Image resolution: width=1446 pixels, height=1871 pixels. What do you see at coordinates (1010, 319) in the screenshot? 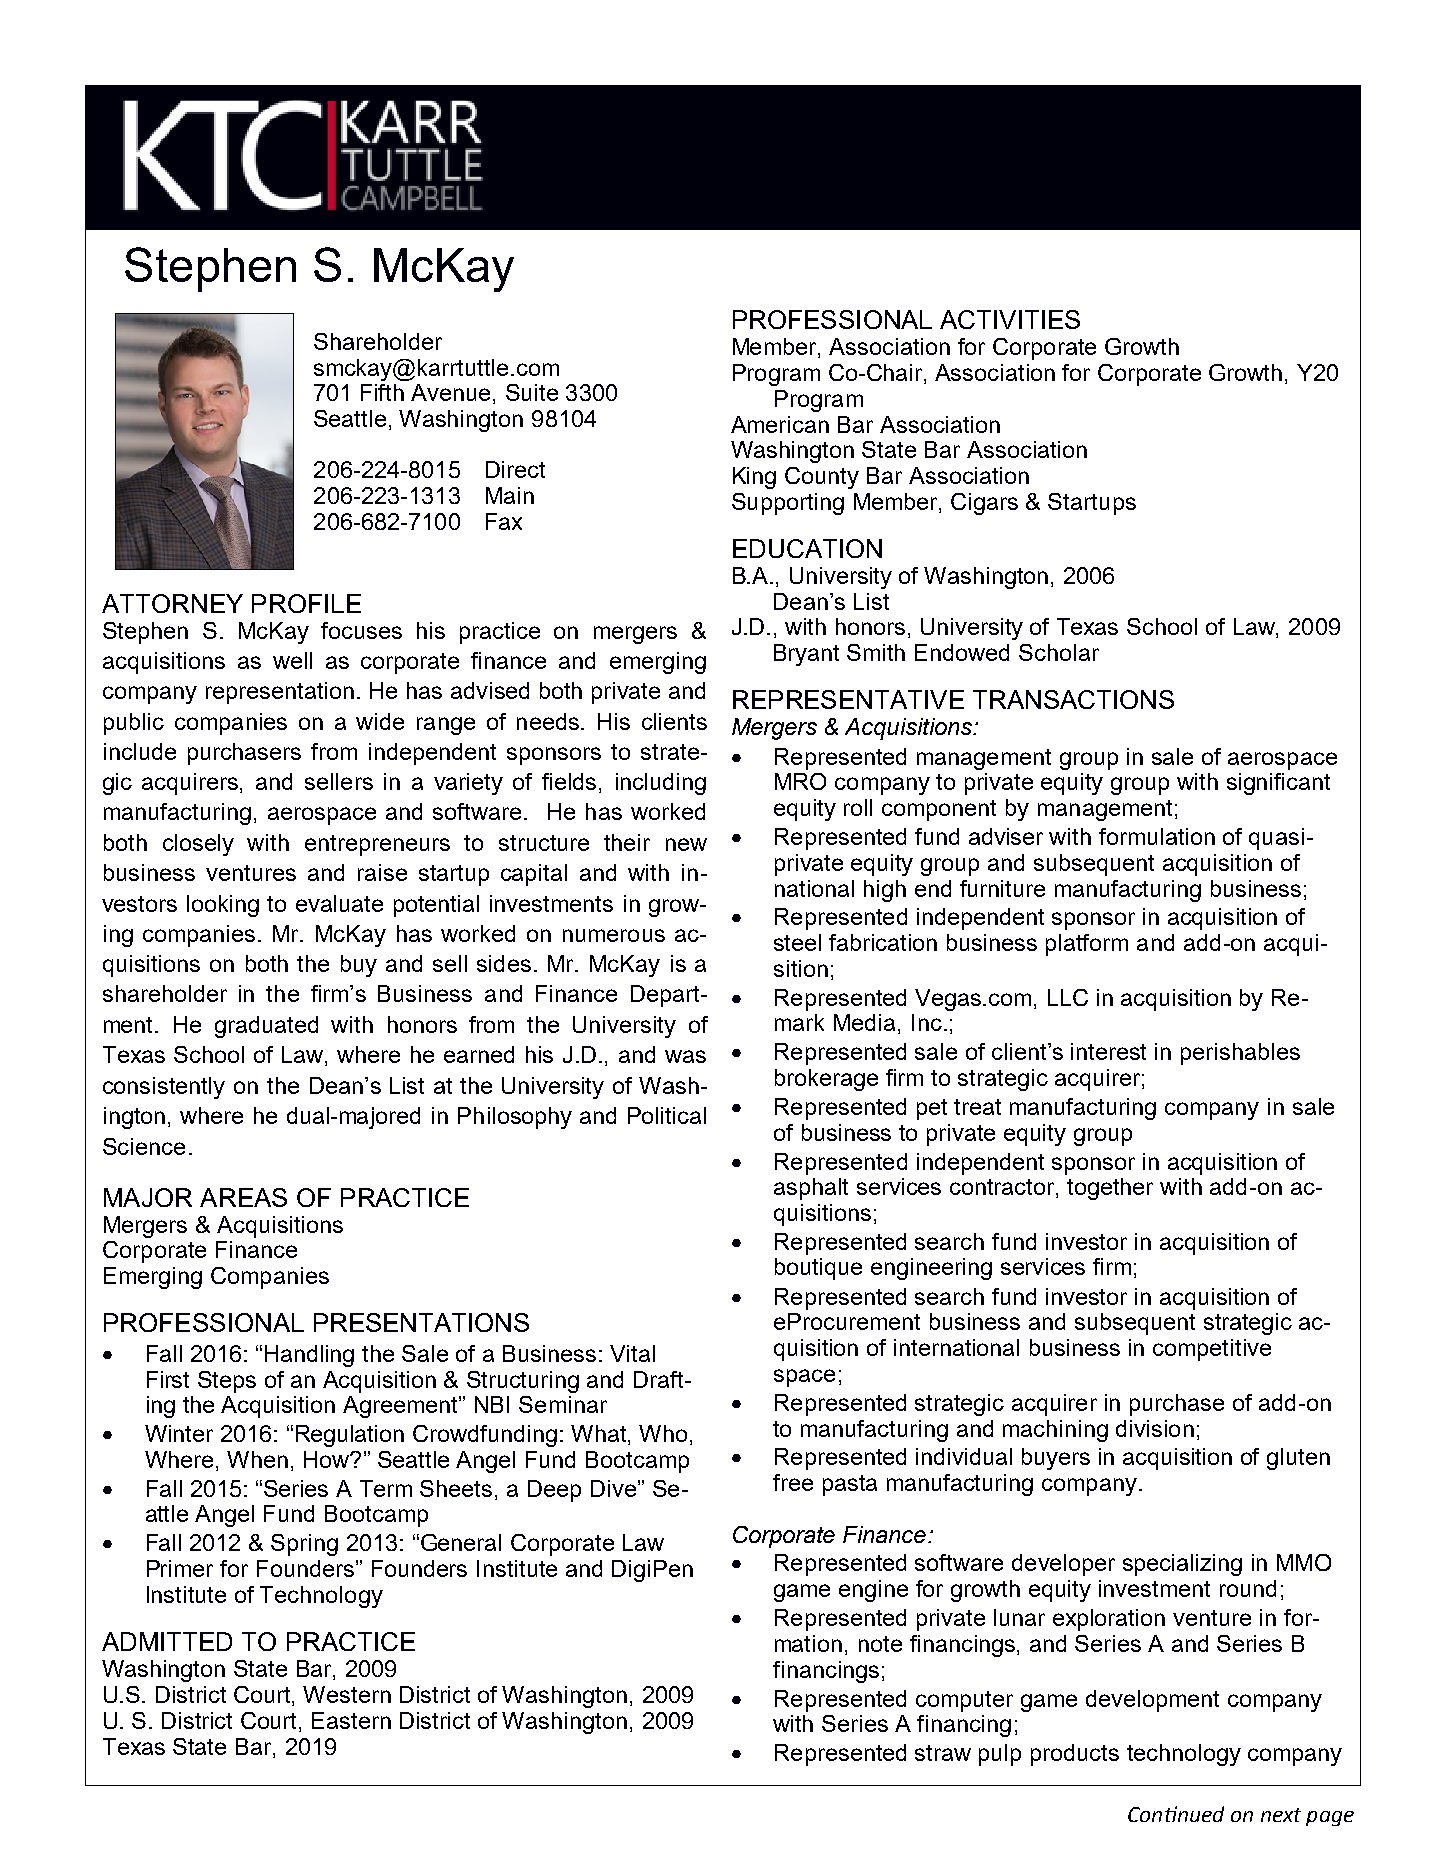
I see `ACTIVITIES` at bounding box center [1010, 319].
